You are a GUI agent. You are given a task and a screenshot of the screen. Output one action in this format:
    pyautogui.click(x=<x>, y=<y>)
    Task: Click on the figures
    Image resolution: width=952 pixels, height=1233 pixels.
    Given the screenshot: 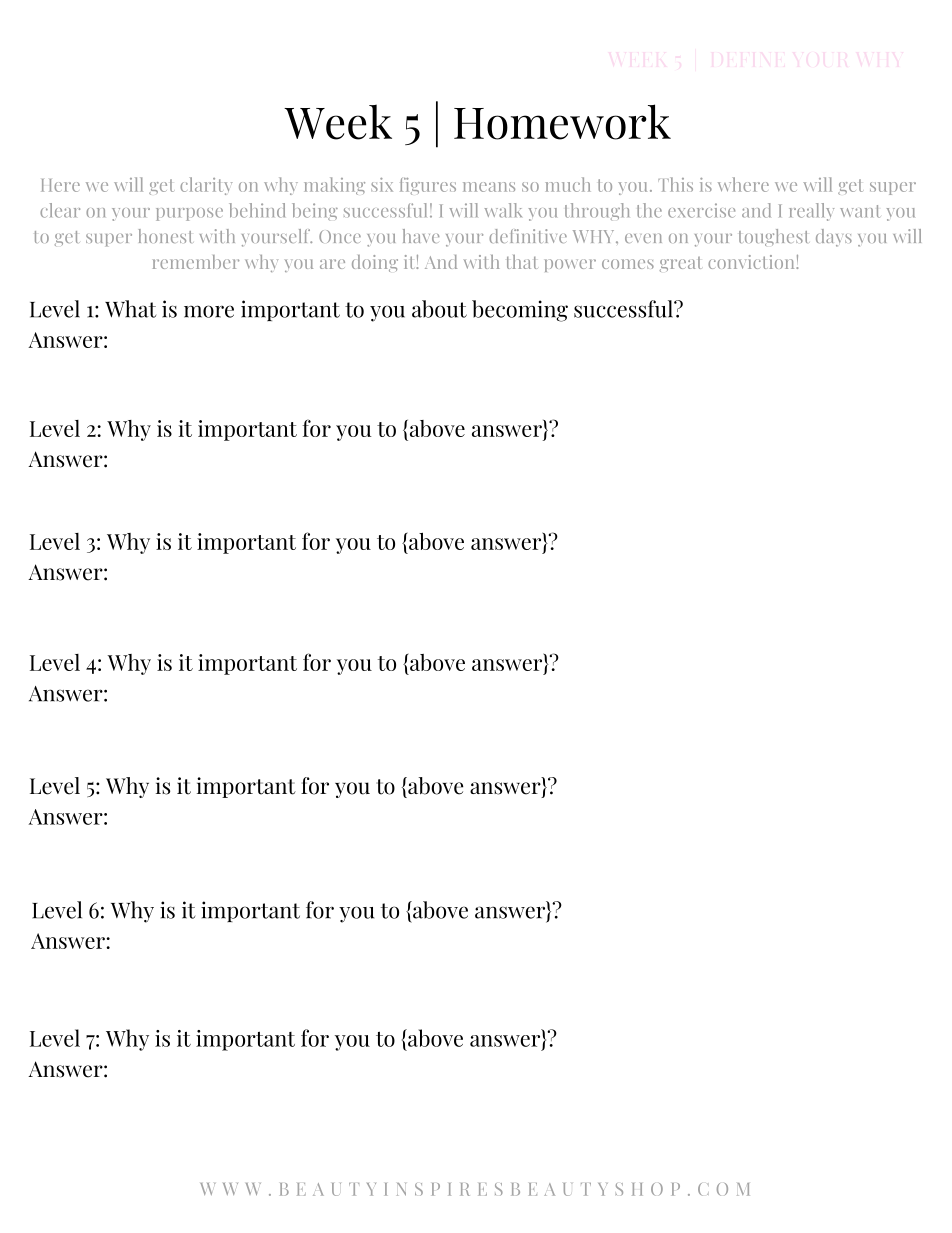 What is the action you would take?
    pyautogui.click(x=428, y=186)
